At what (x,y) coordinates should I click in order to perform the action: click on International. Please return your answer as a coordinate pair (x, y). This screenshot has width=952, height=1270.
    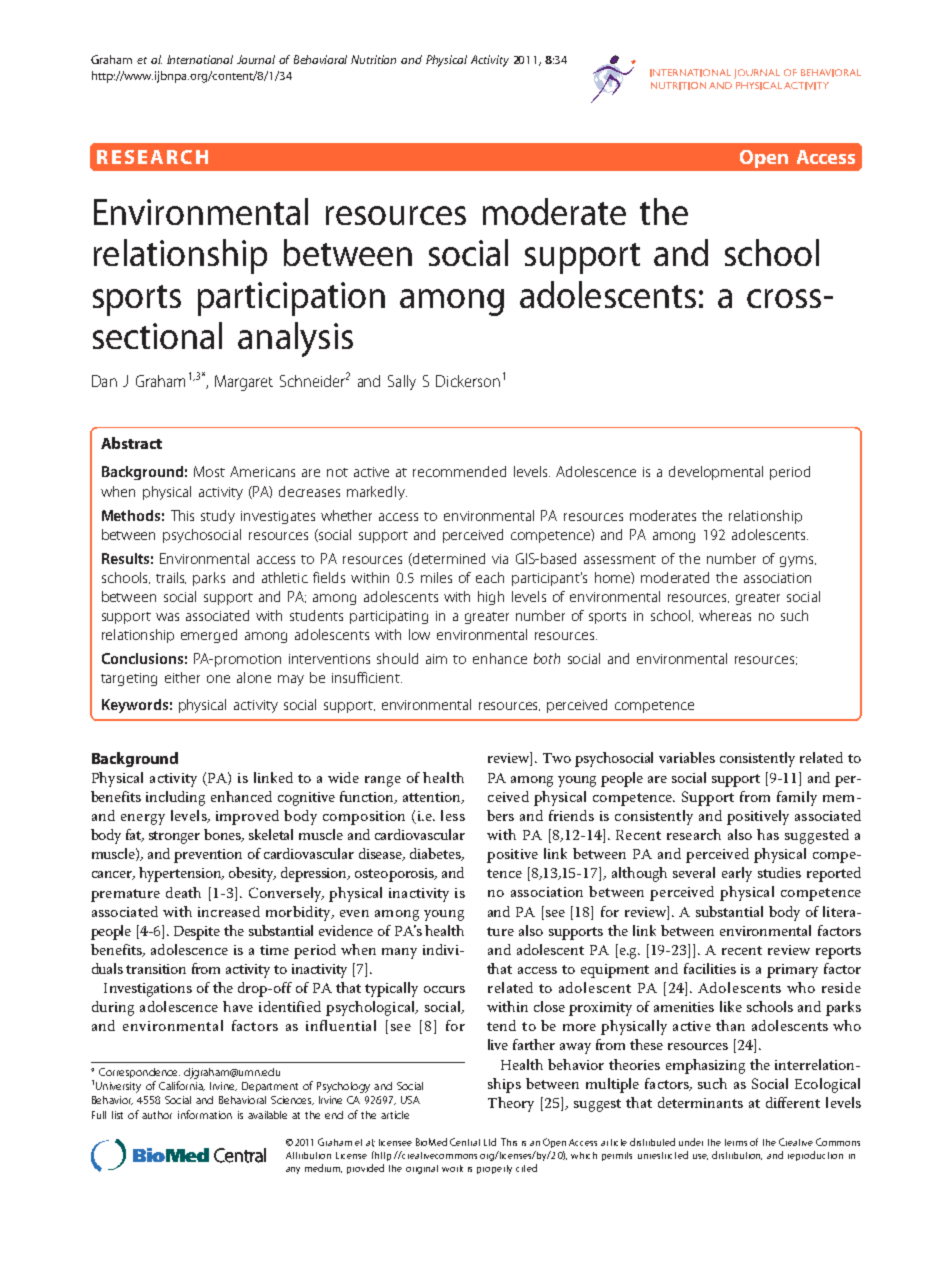
    Looking at the image, I should click on (200, 59).
